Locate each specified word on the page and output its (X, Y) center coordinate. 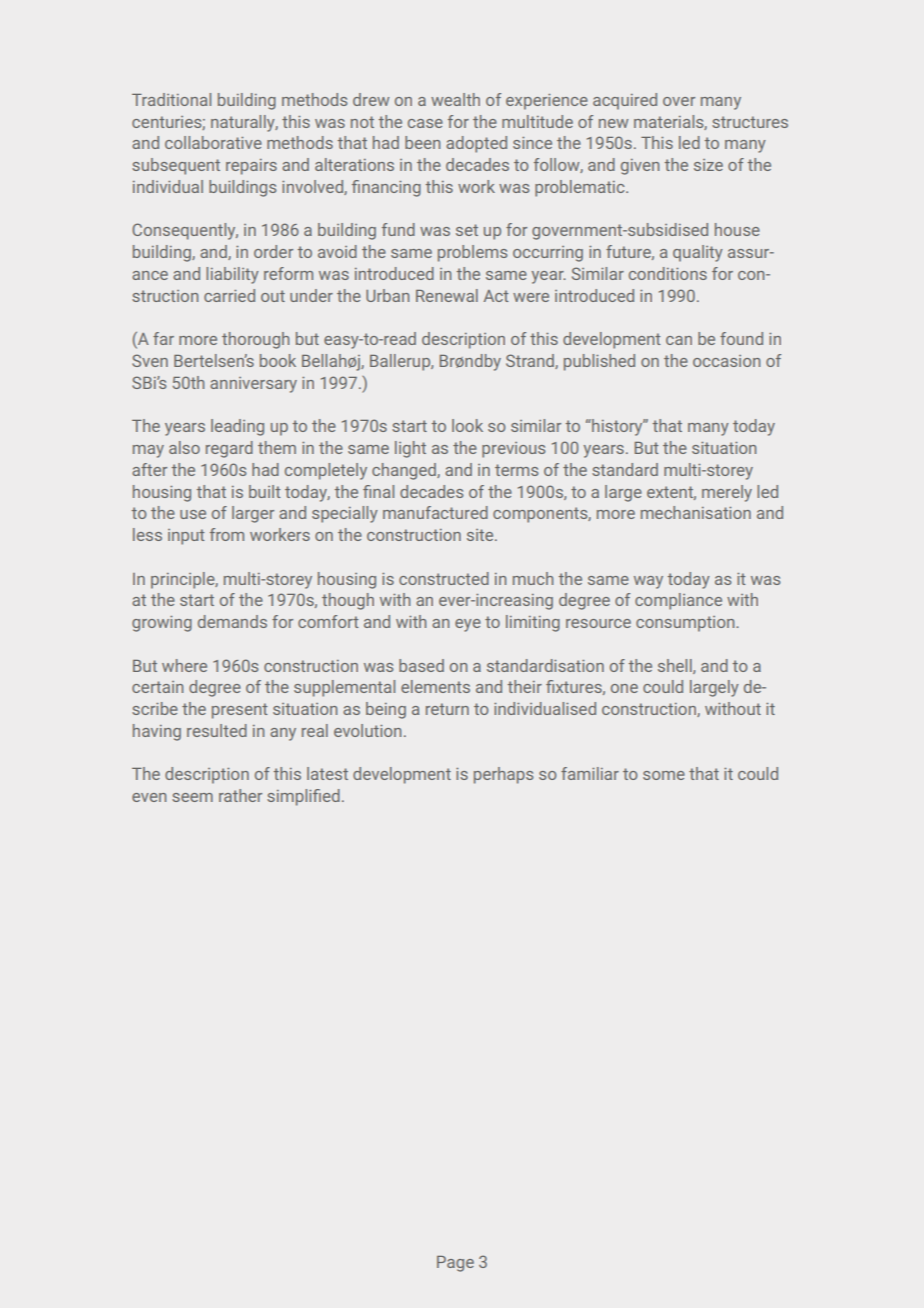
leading (237, 427)
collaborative (213, 142)
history (617, 427)
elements (435, 686)
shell (676, 666)
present (240, 711)
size (708, 165)
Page (455, 1264)
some (664, 775)
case (425, 123)
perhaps (503, 775)
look (467, 425)
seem (192, 797)
